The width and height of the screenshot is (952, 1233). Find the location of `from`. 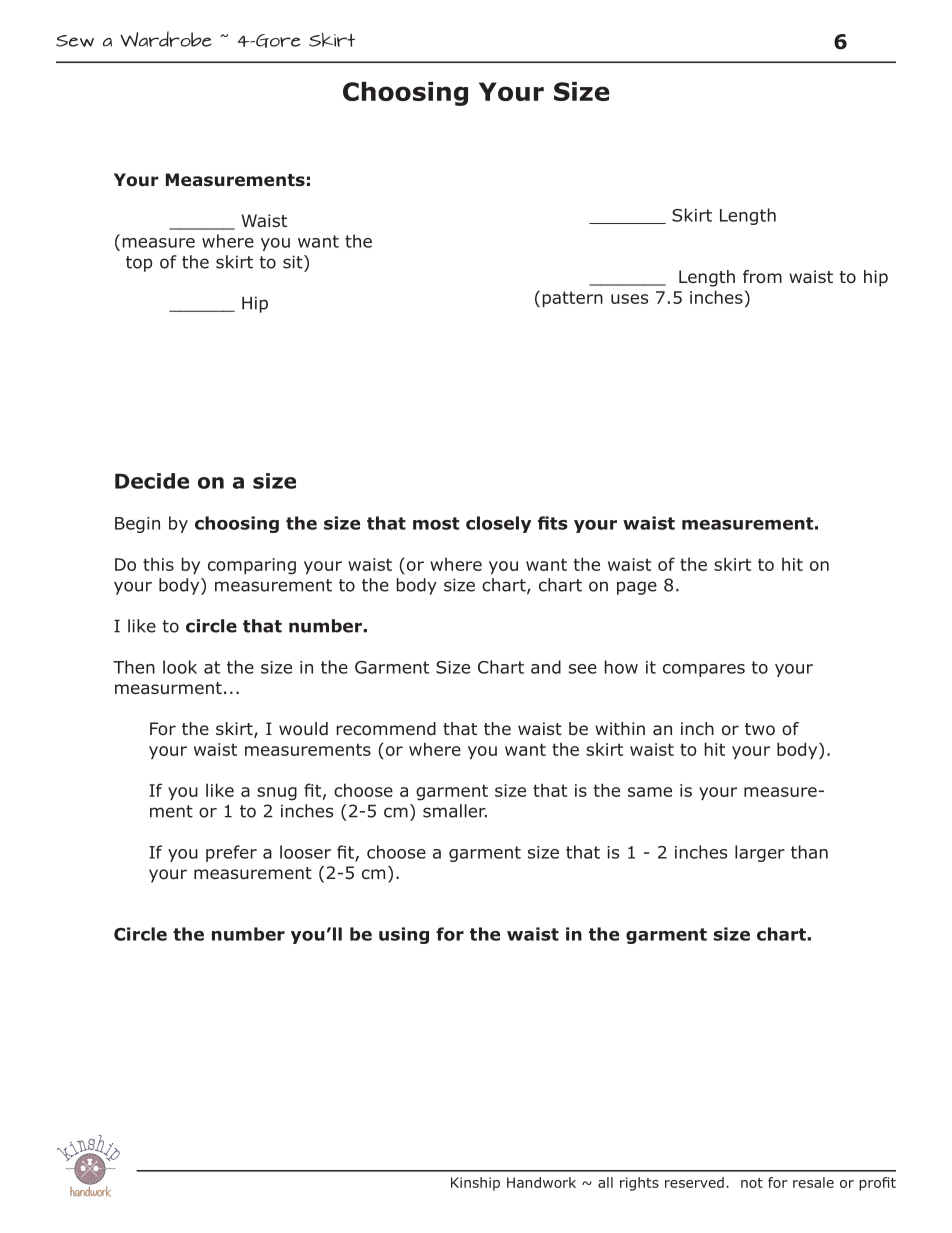

from is located at coordinates (762, 277).
